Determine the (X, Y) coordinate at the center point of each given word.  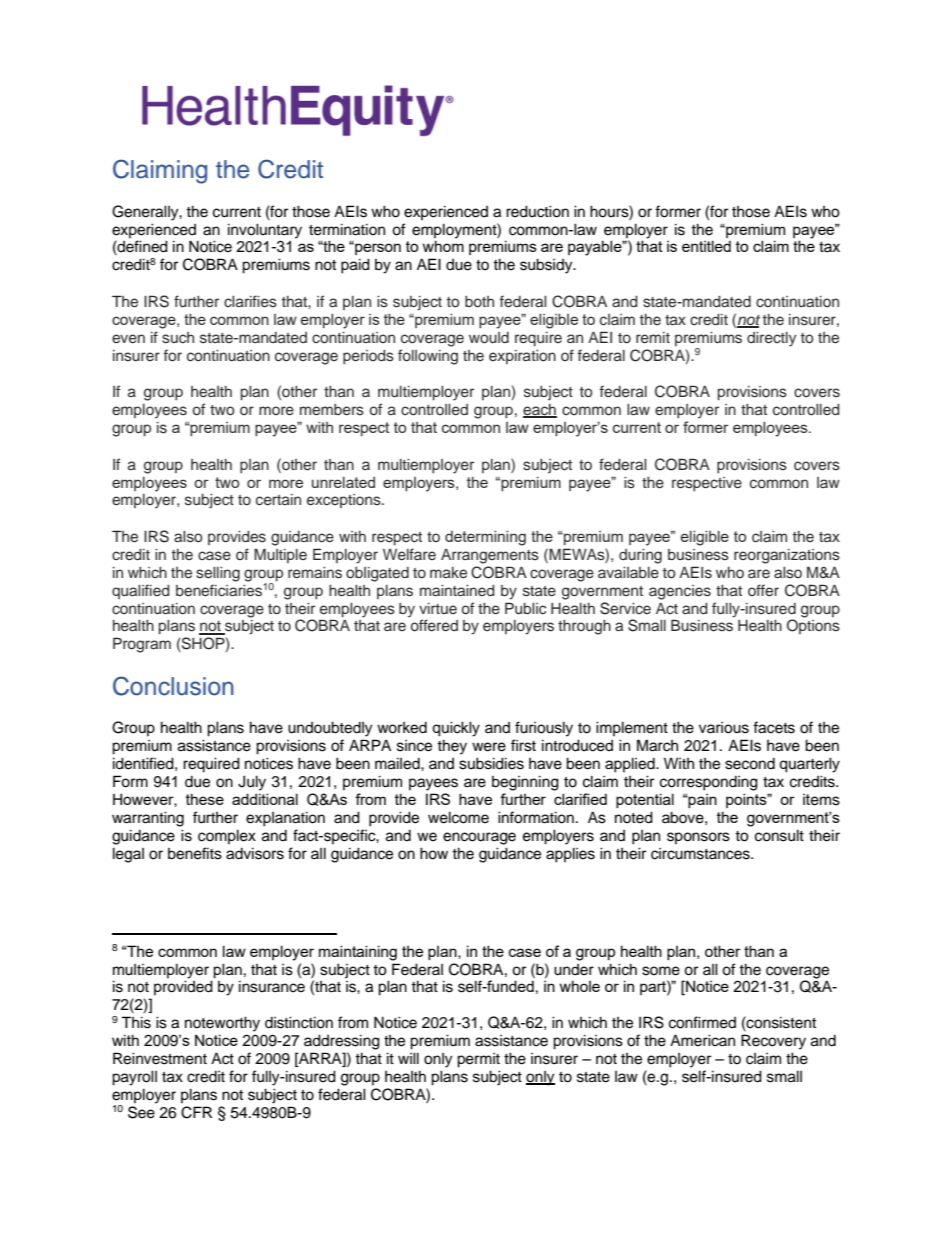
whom (443, 246)
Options (813, 626)
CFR (196, 1112)
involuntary (265, 231)
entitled (706, 246)
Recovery (773, 1042)
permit (478, 1060)
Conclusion (173, 686)
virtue (438, 608)
